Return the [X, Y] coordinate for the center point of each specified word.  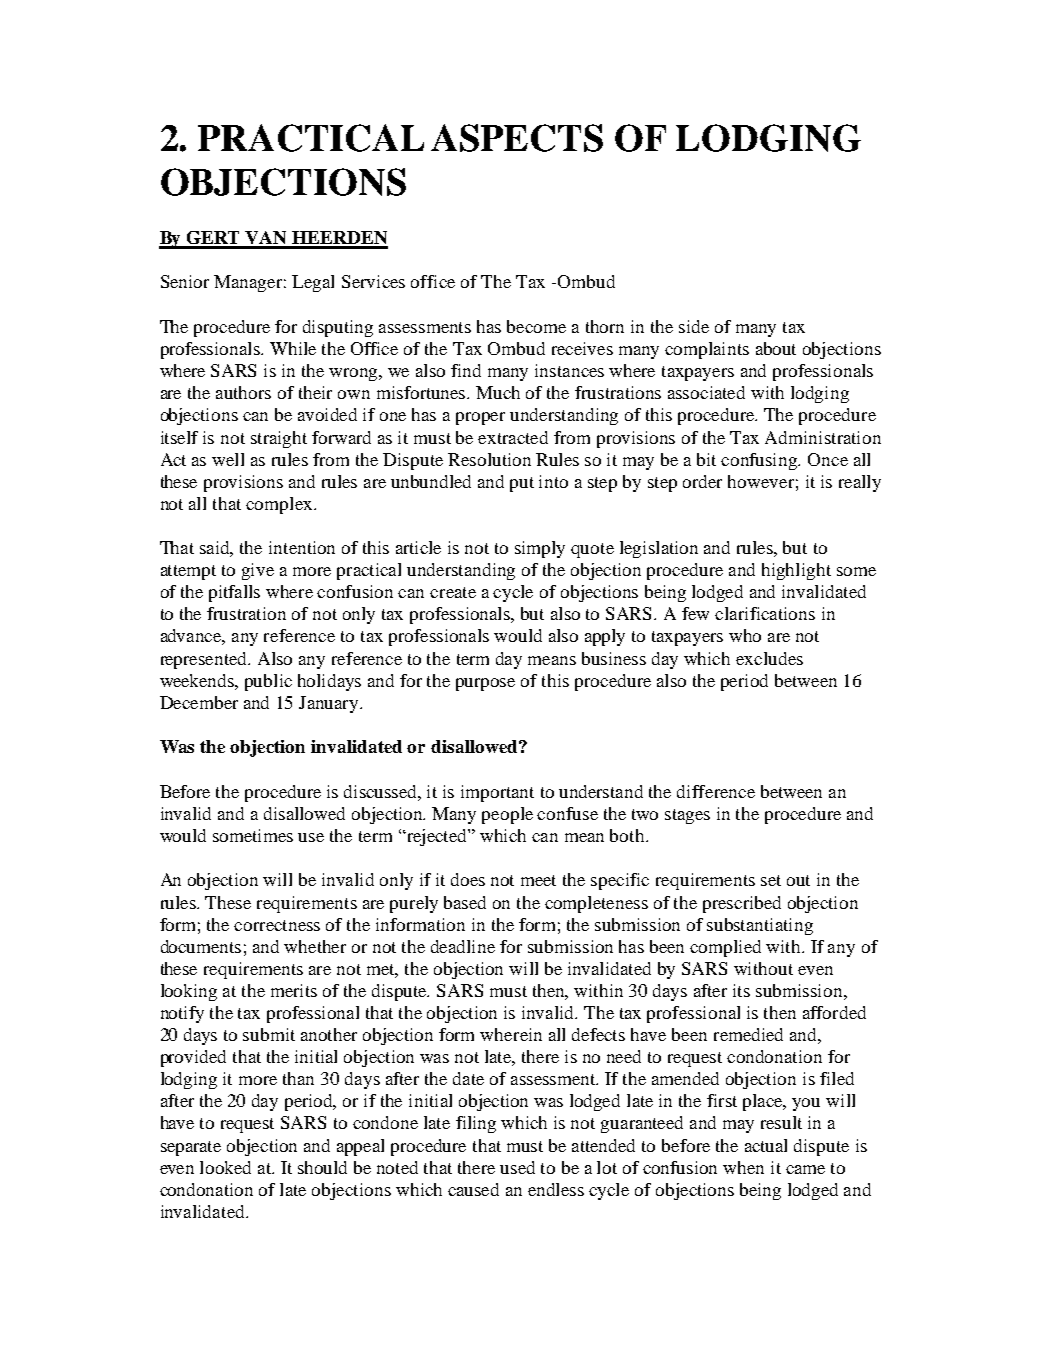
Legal [313, 283]
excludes [769, 658]
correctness [277, 925]
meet [538, 880]
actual [766, 1145]
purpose [485, 684]
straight [279, 439]
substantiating [760, 926]
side [694, 326]
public [268, 682]
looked [225, 1167]
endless [556, 1189]
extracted [513, 437]
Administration [823, 437]
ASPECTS [517, 138]
